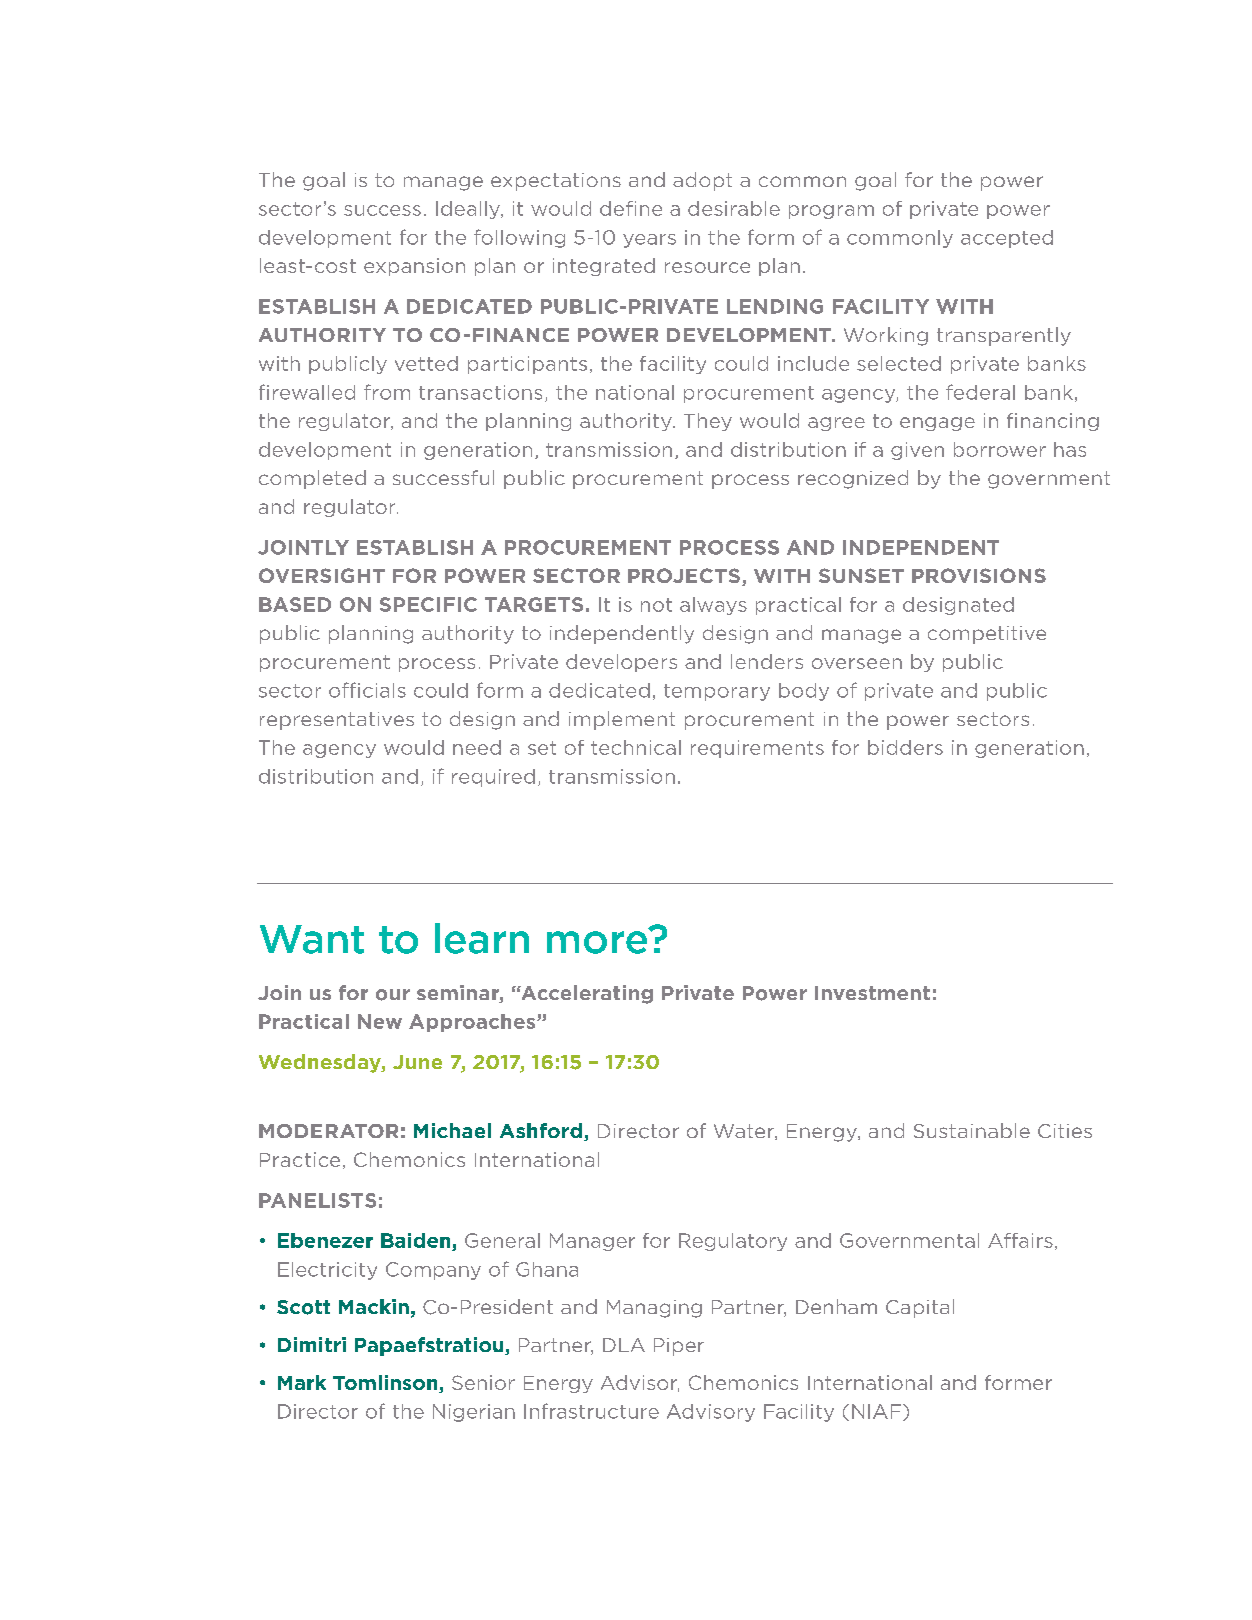  I want to click on required, so click(493, 778).
